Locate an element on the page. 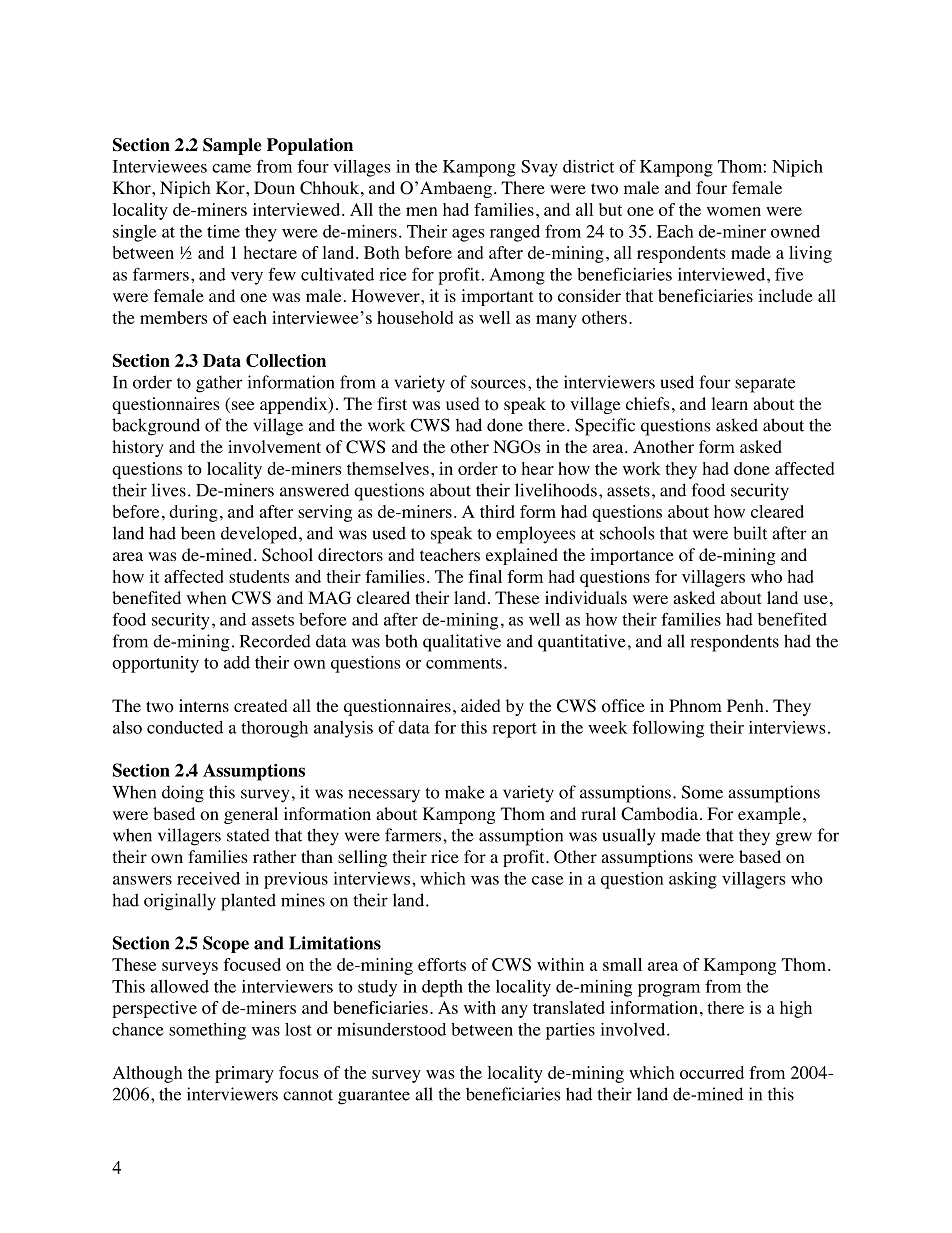 The image size is (952, 1233). example is located at coordinates (769, 815).
